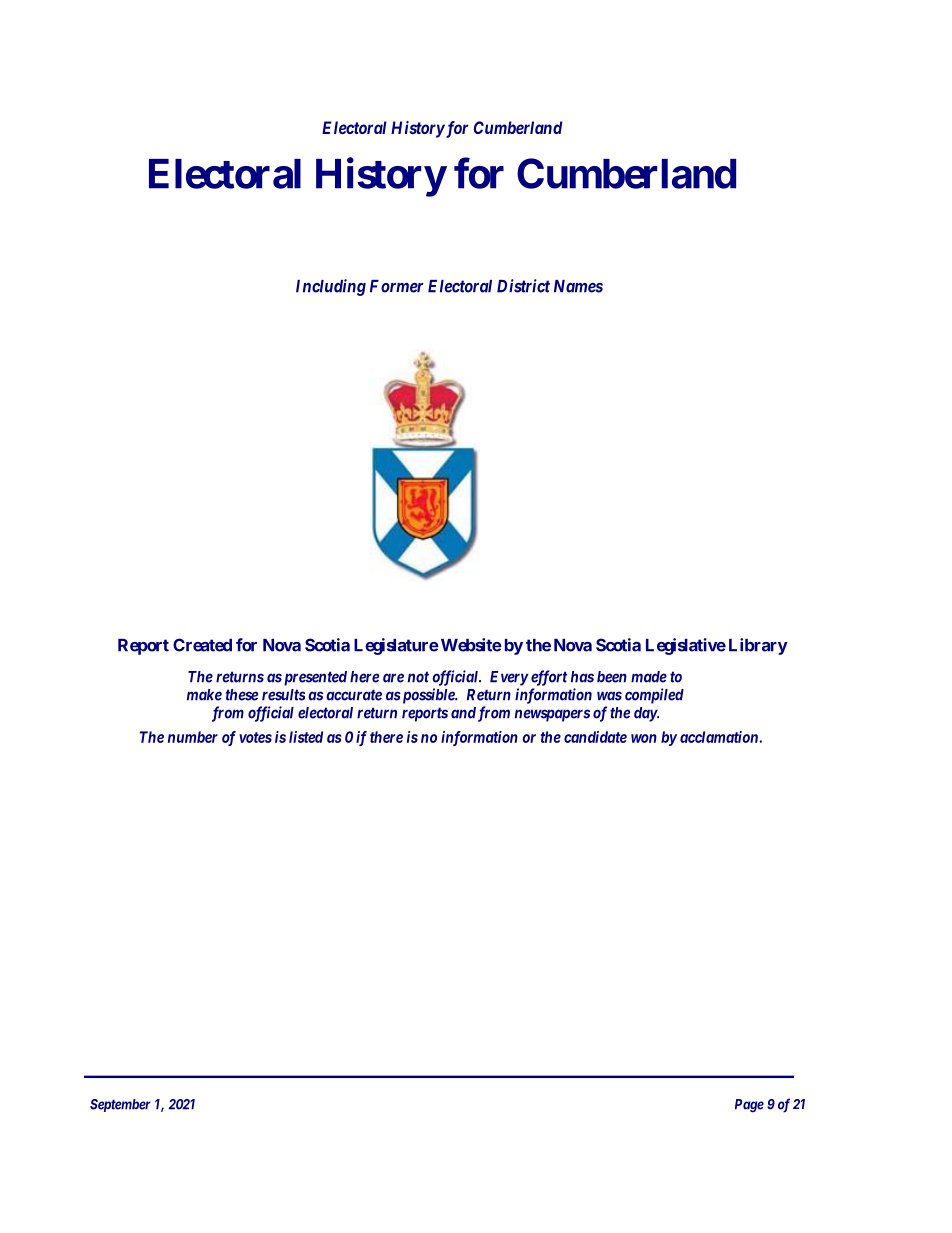 This screenshot has width=952, height=1233. What do you see at coordinates (120, 1105) in the screenshot?
I see `September` at bounding box center [120, 1105].
